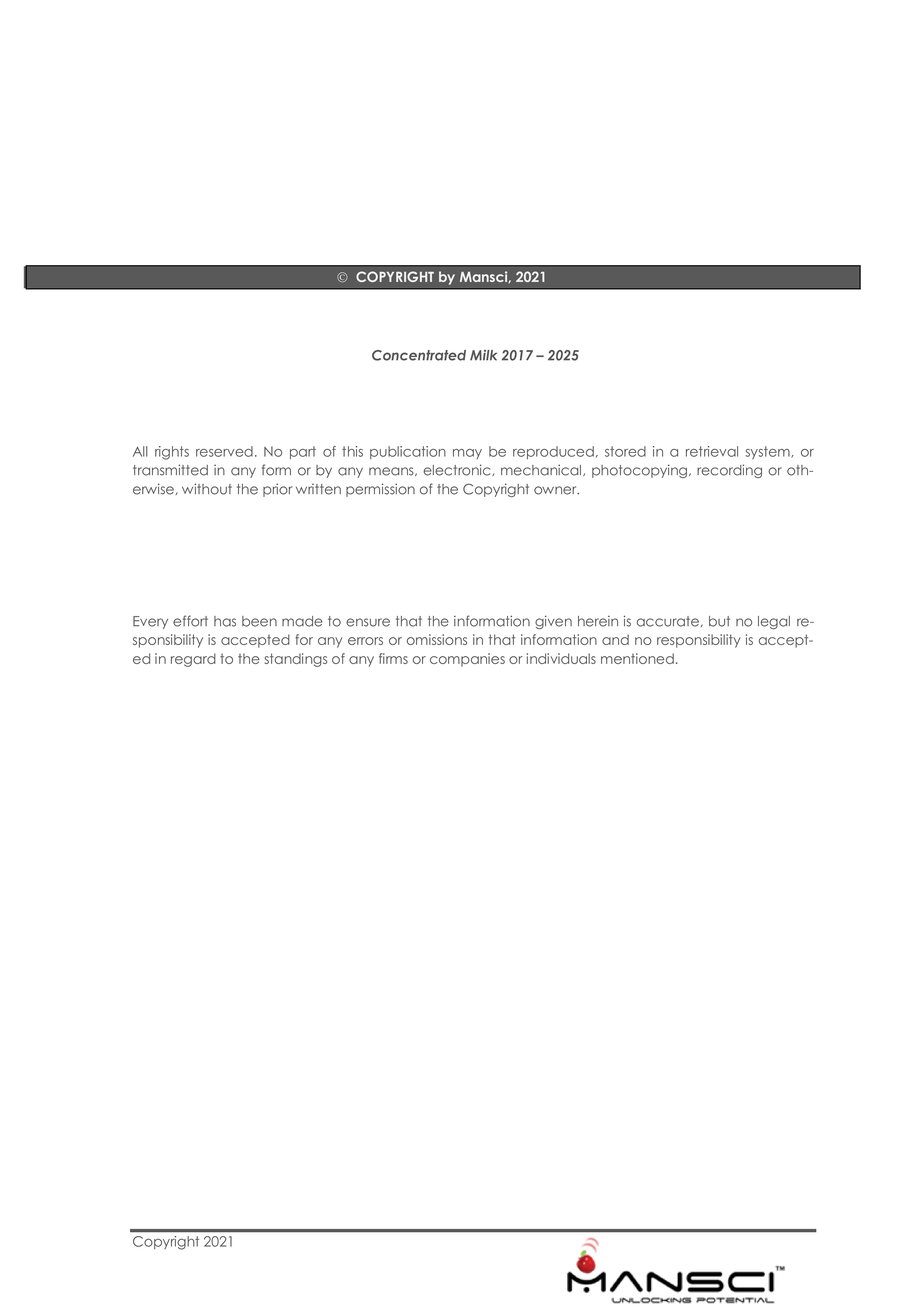 Image resolution: width=924 pixels, height=1308 pixels. Describe the element at coordinates (419, 355) in the screenshot. I see `Concentrated` at that location.
